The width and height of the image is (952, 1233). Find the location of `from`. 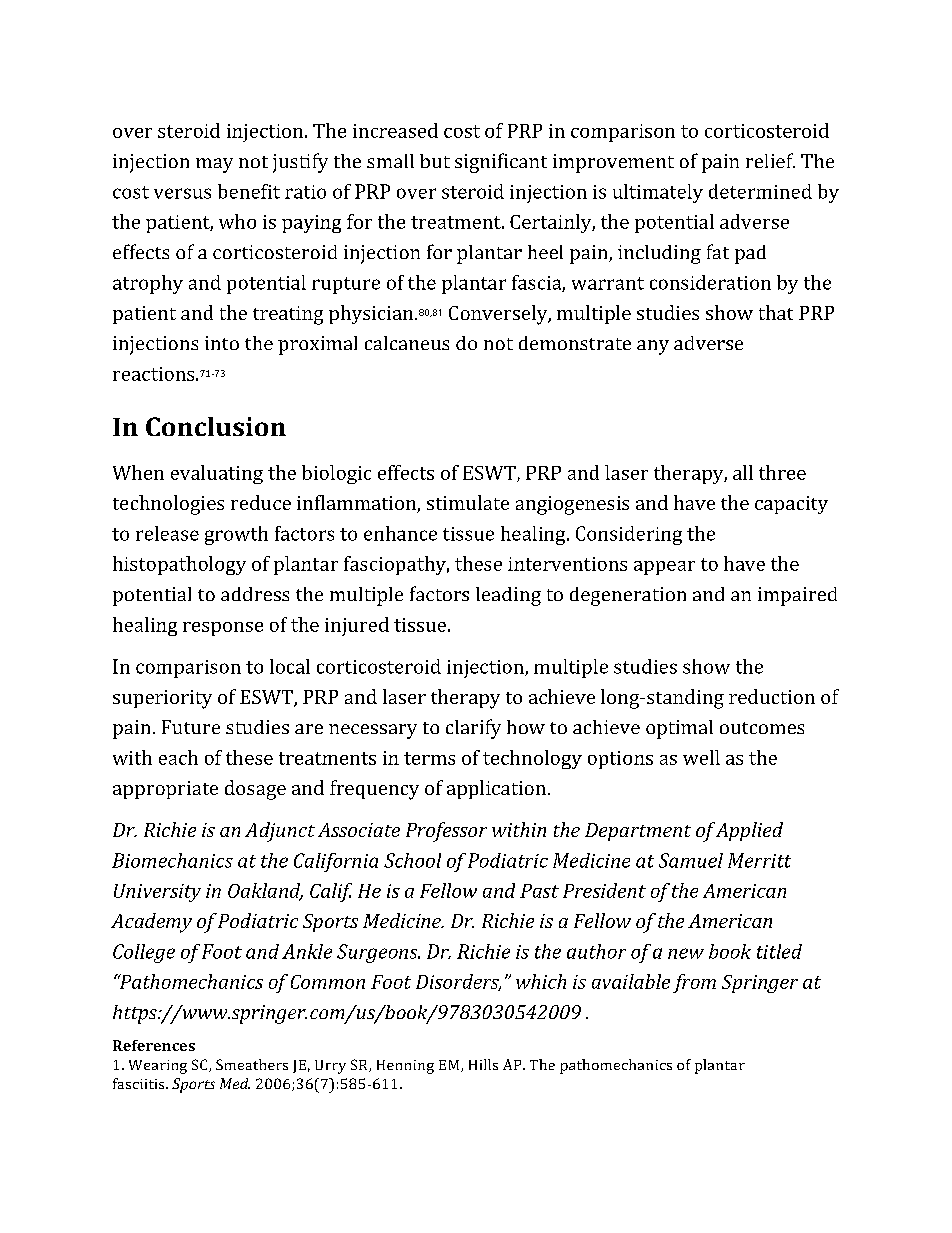

from is located at coordinates (694, 983).
